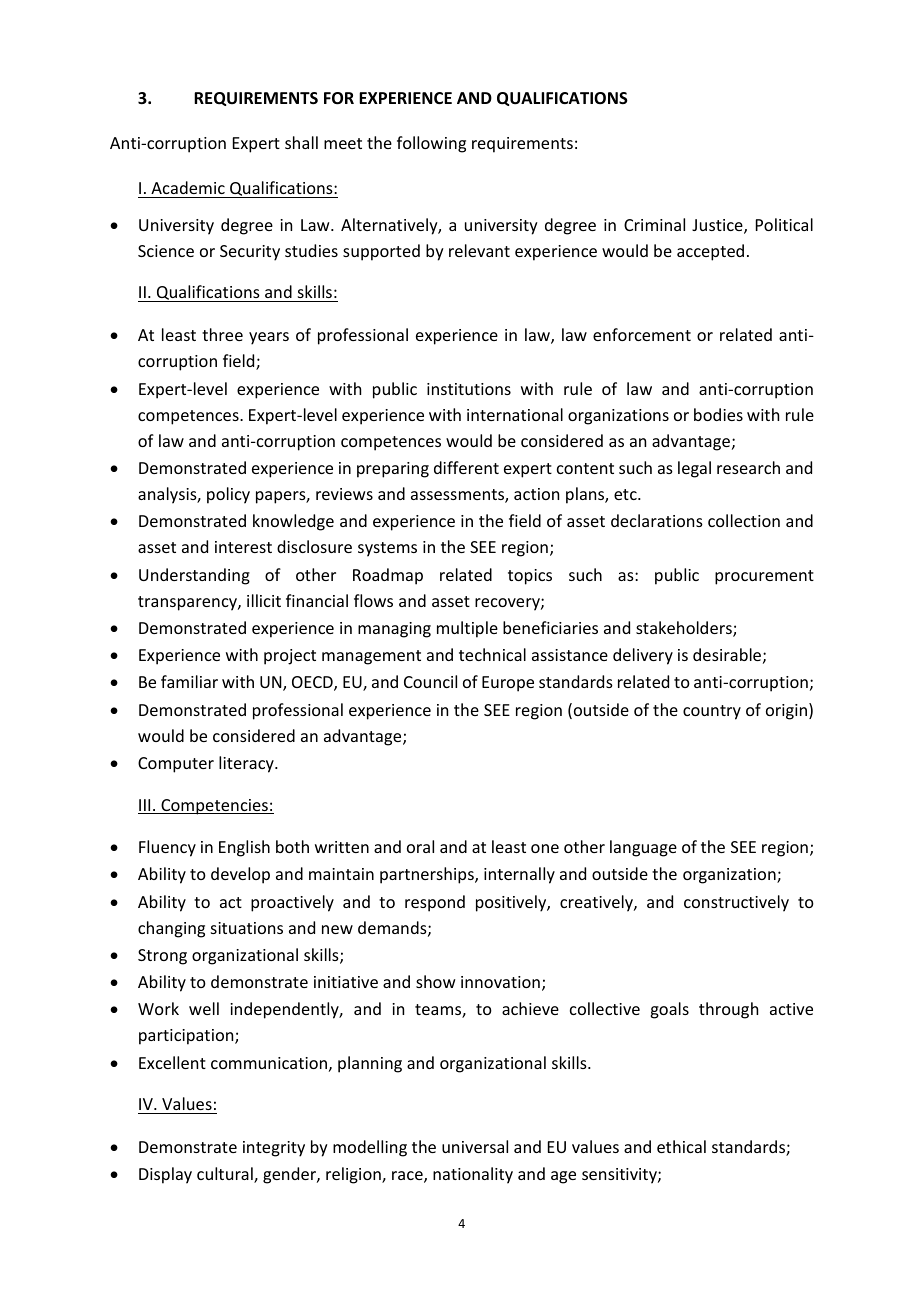  What do you see at coordinates (226, 1175) in the document?
I see `cultural` at bounding box center [226, 1175].
